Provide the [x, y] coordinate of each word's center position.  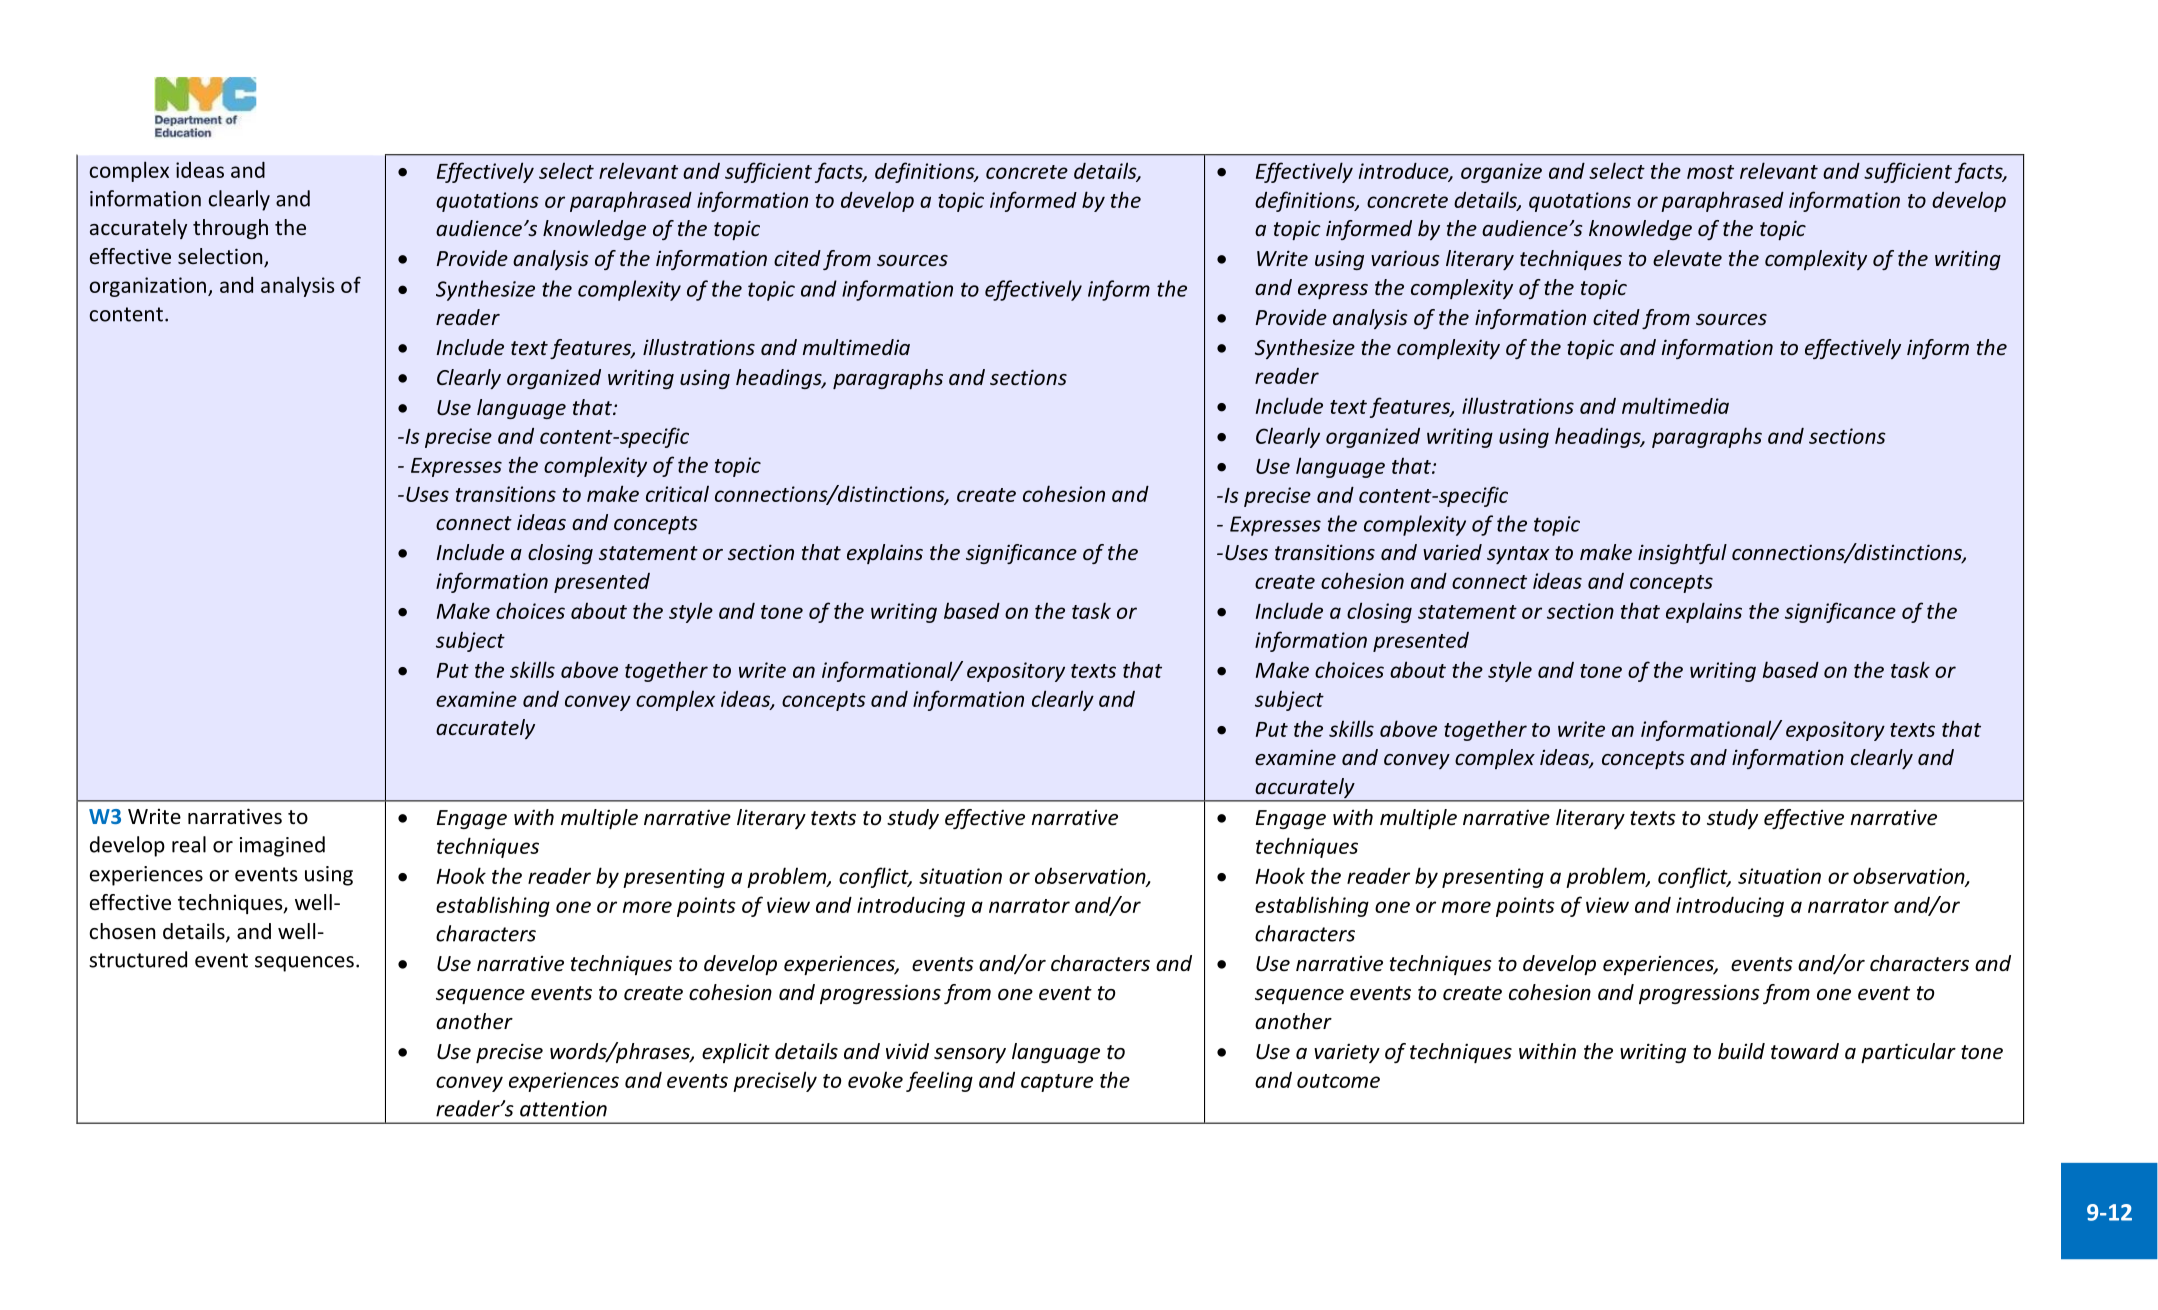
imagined [282, 846]
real [189, 844]
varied [1452, 552]
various [1405, 258]
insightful [1682, 554]
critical [677, 493]
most [1710, 172]
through [230, 229]
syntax [1518, 555]
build [1741, 1051]
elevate [1687, 258]
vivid [907, 1051]
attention [563, 1109]
